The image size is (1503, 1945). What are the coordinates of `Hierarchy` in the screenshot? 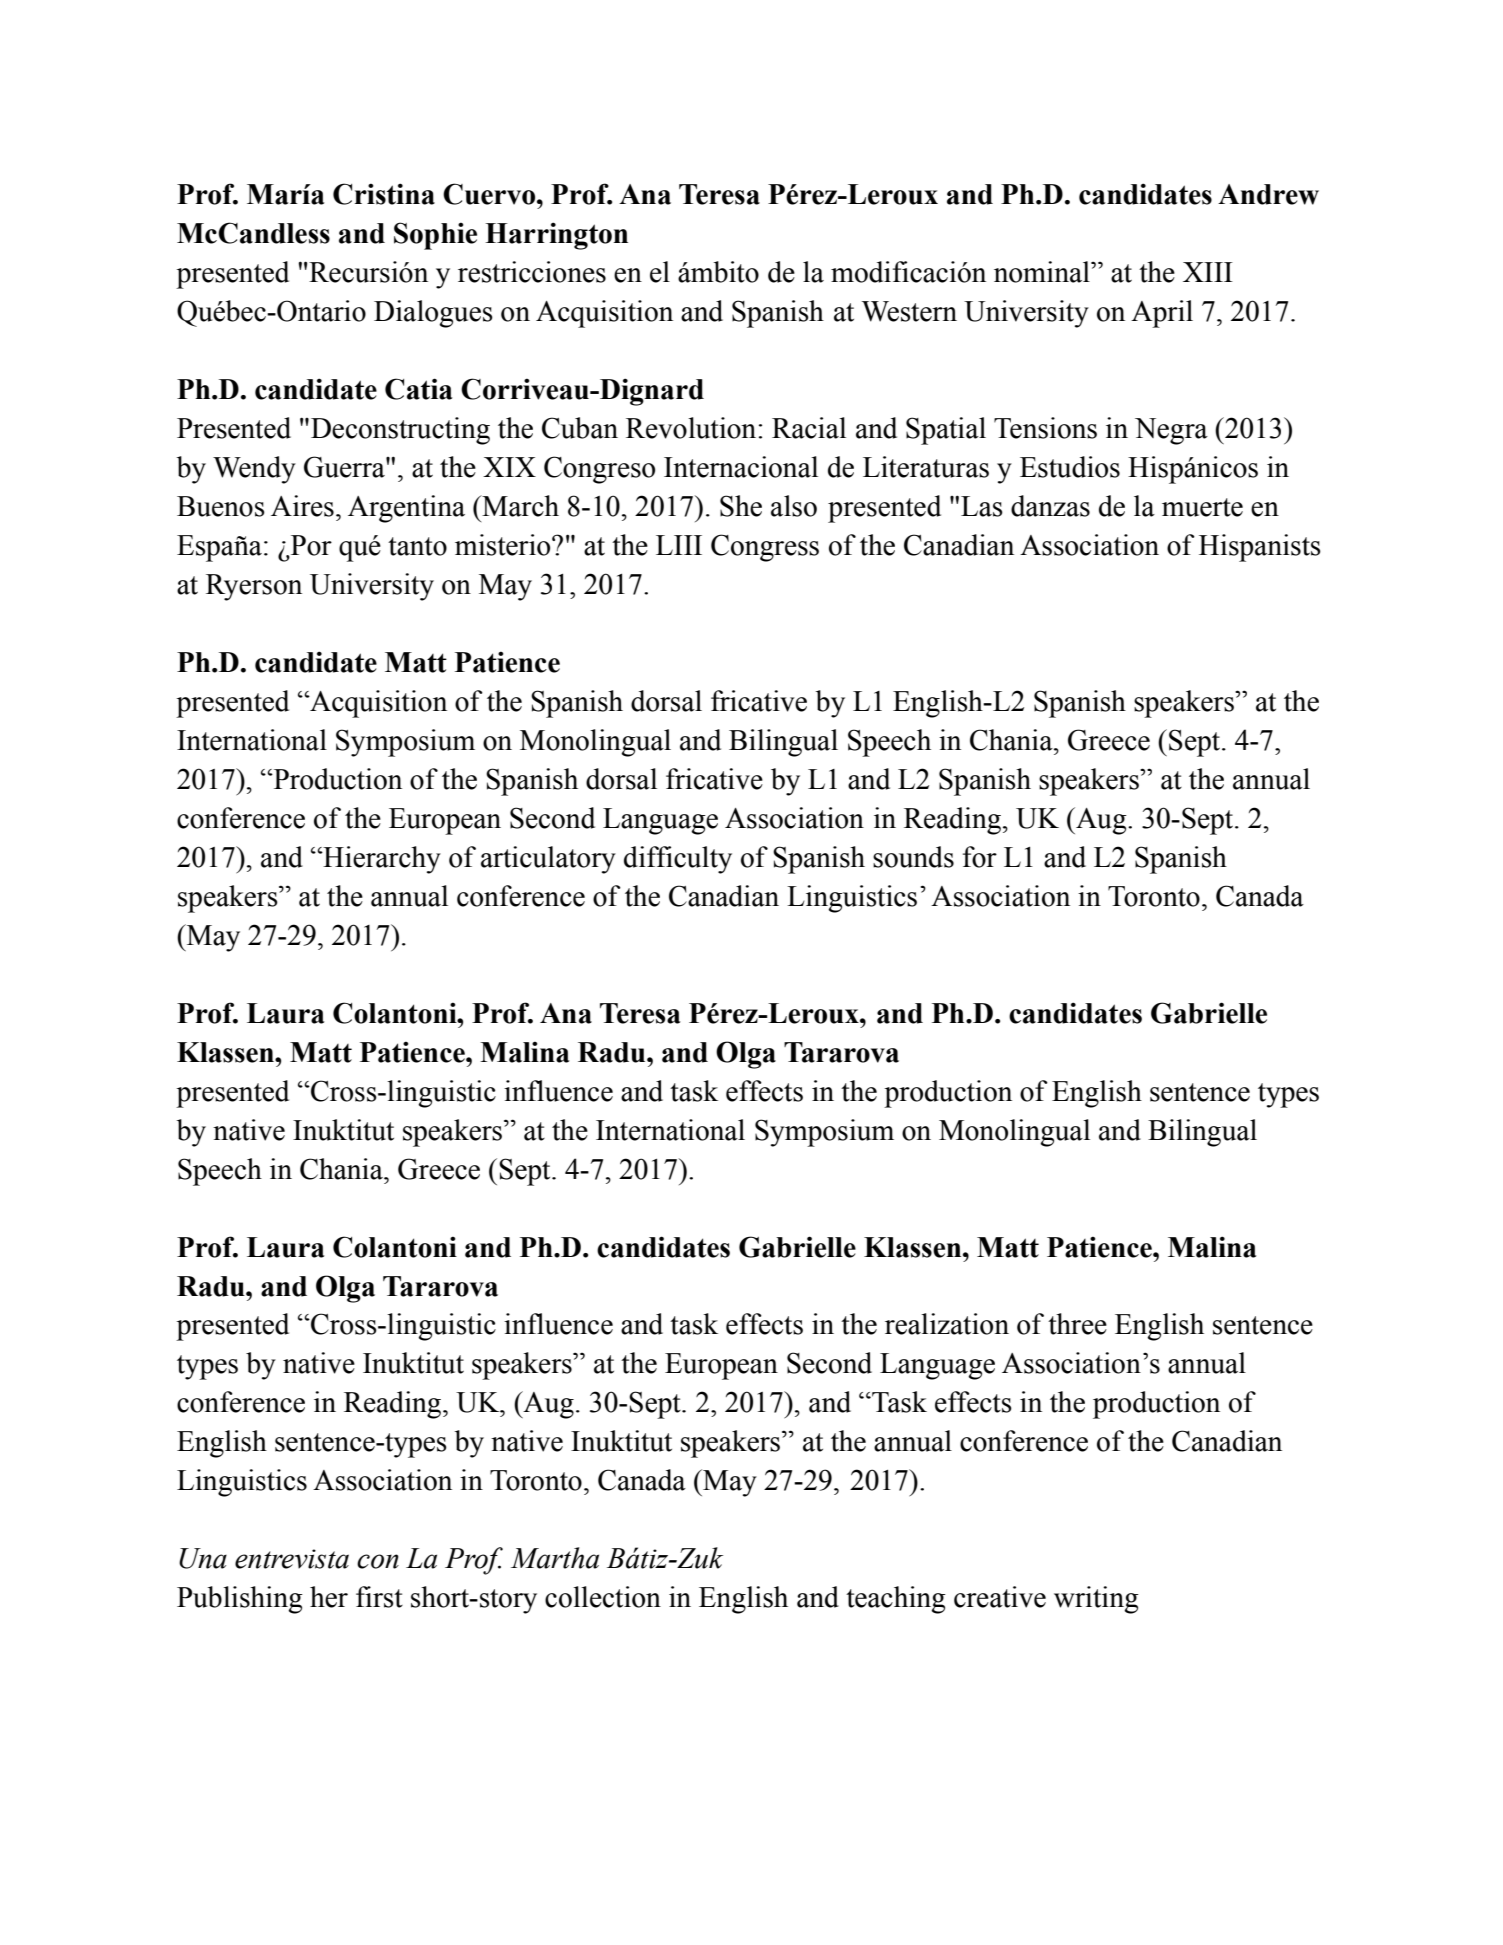 It's located at (381, 860).
